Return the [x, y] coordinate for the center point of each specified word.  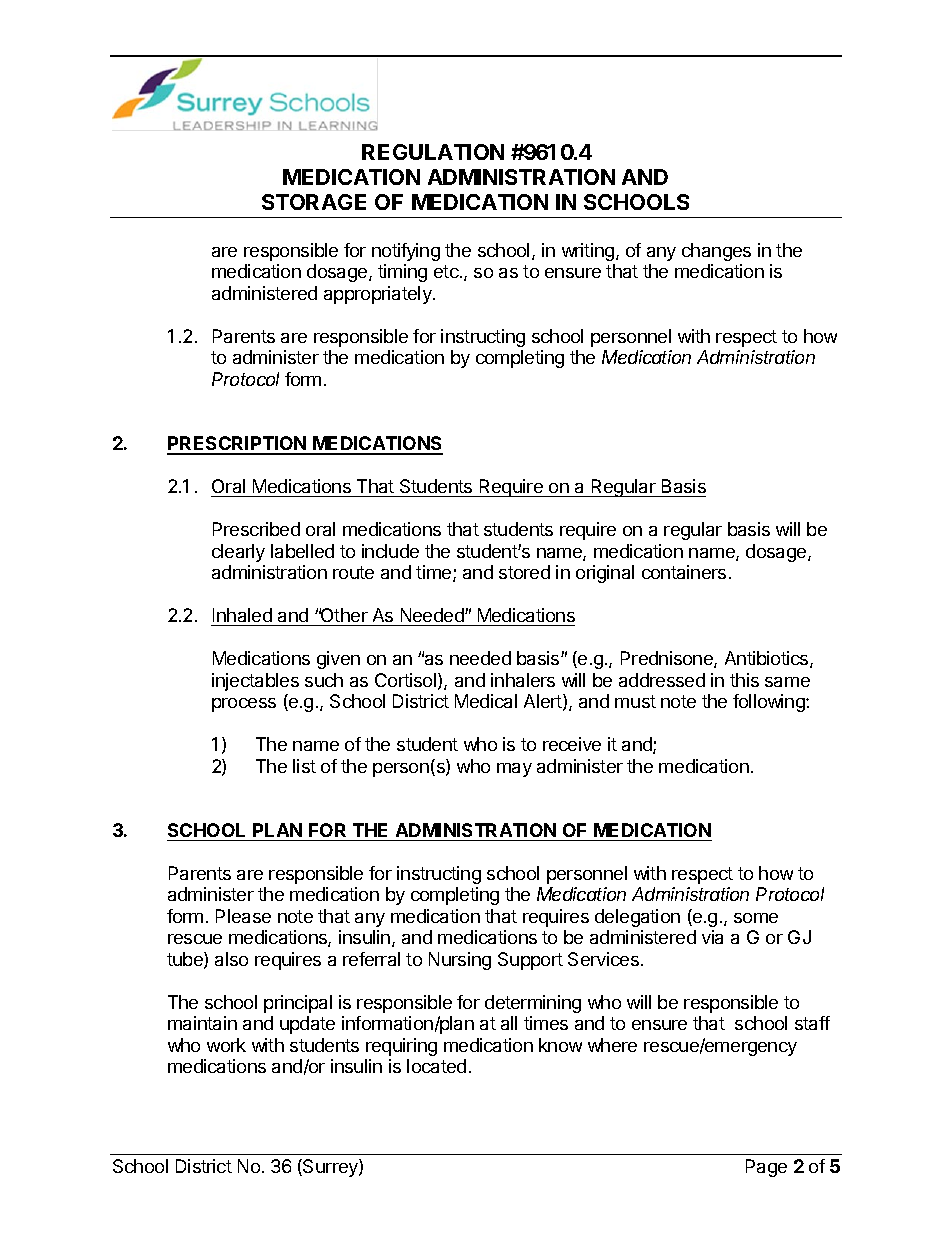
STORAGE [314, 202]
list [304, 766]
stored [524, 572]
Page [766, 1168]
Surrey [330, 1168]
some [756, 918]
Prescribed [256, 529]
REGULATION [433, 152]
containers [684, 572]
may [514, 770]
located [436, 1066]
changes [716, 252]
